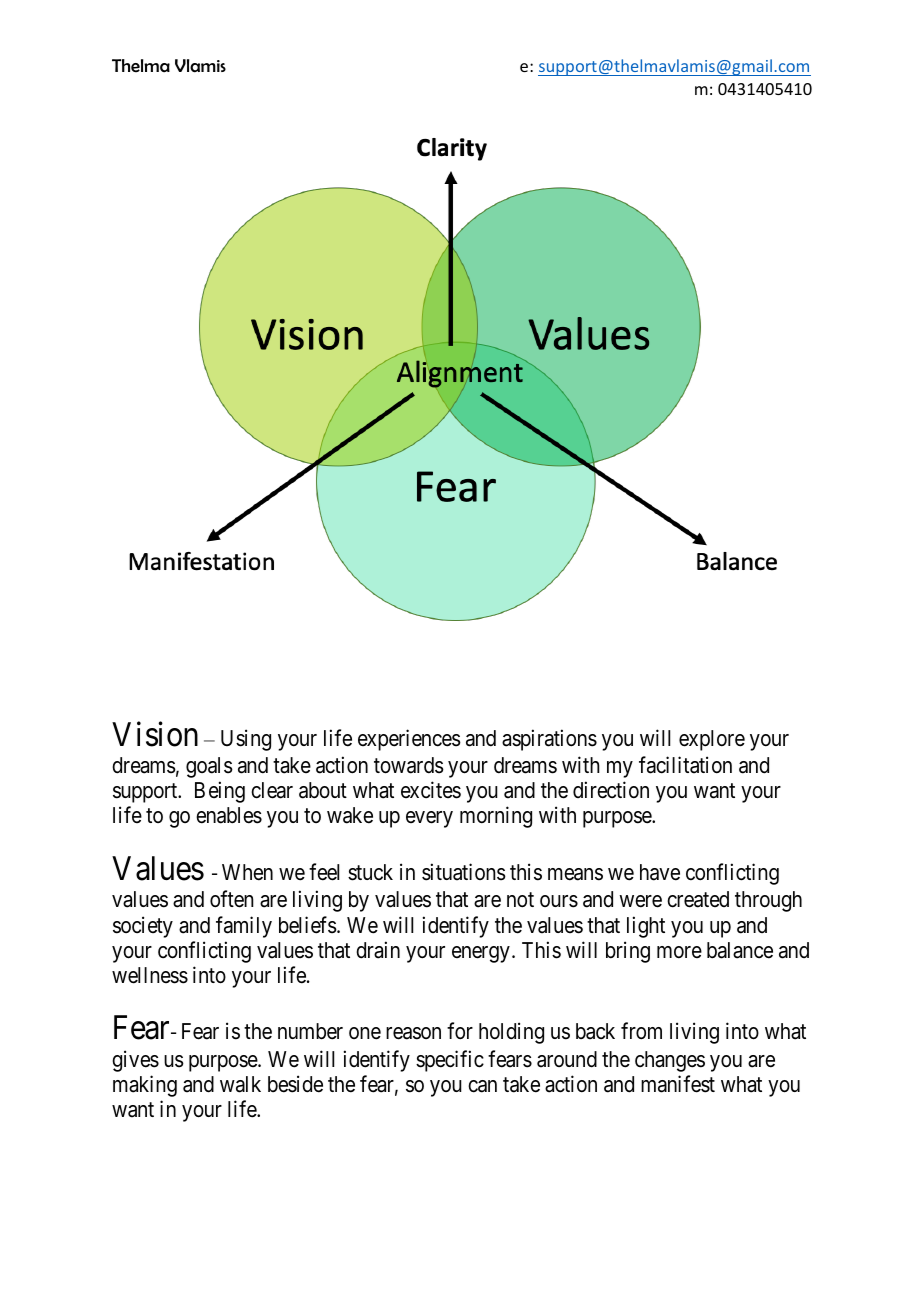  Describe the element at coordinates (150, 975) in the screenshot. I see `wellness` at that location.
